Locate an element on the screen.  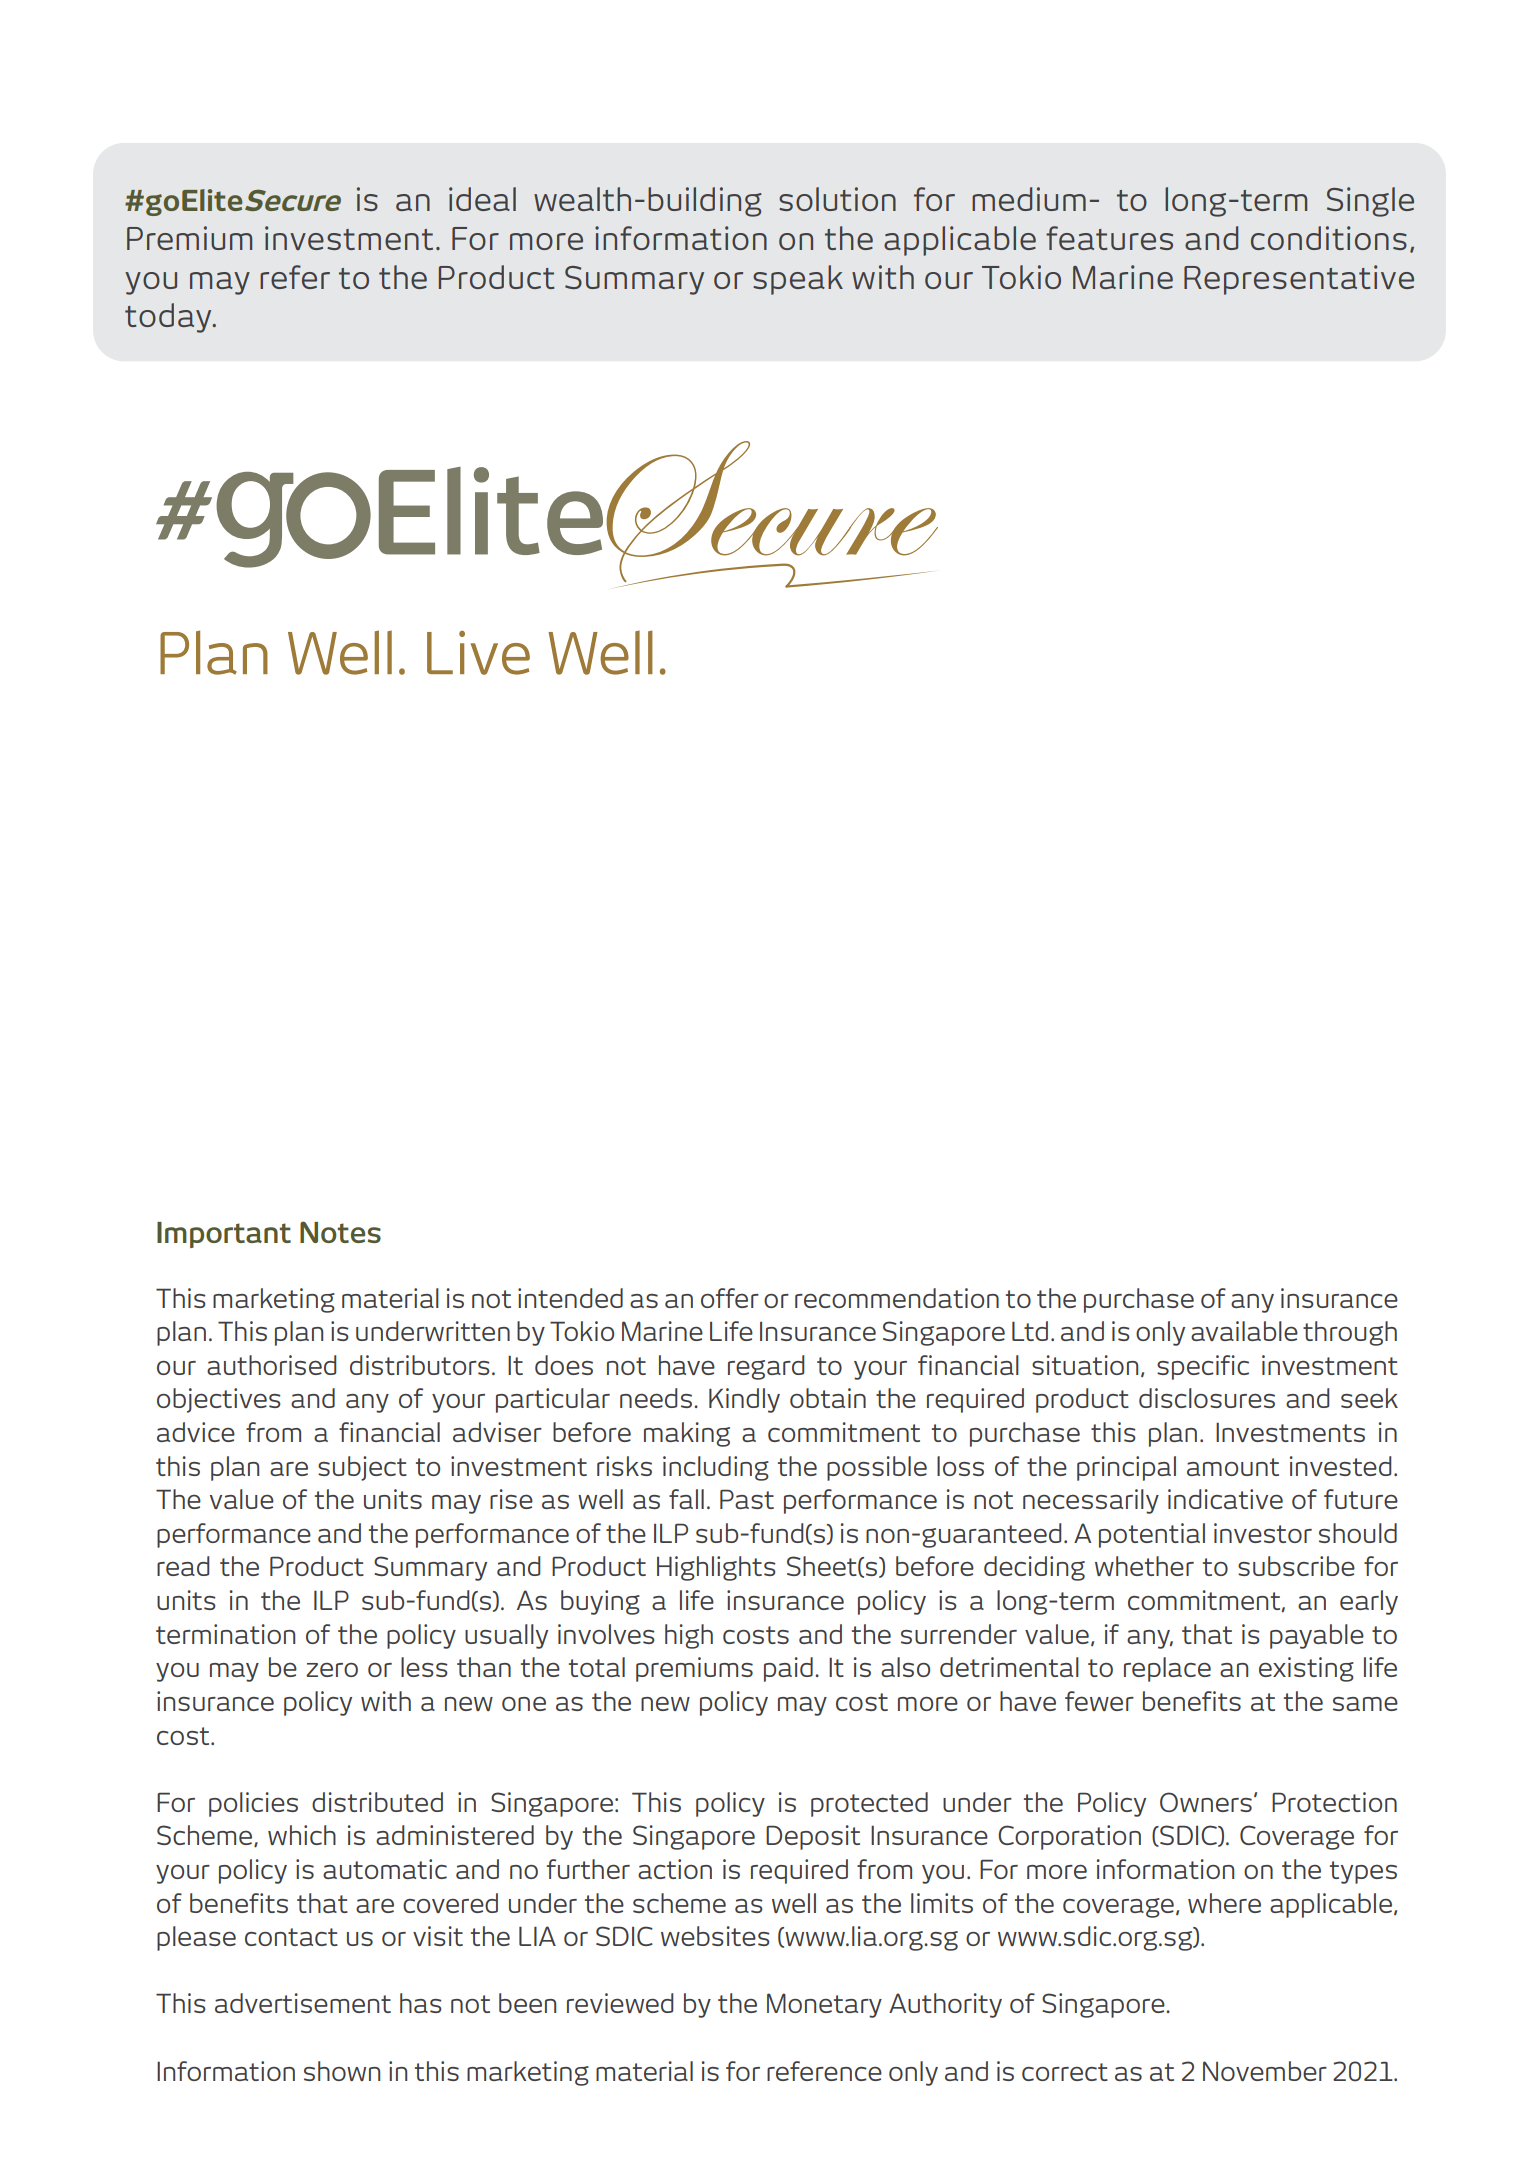
speak is located at coordinates (798, 280).
